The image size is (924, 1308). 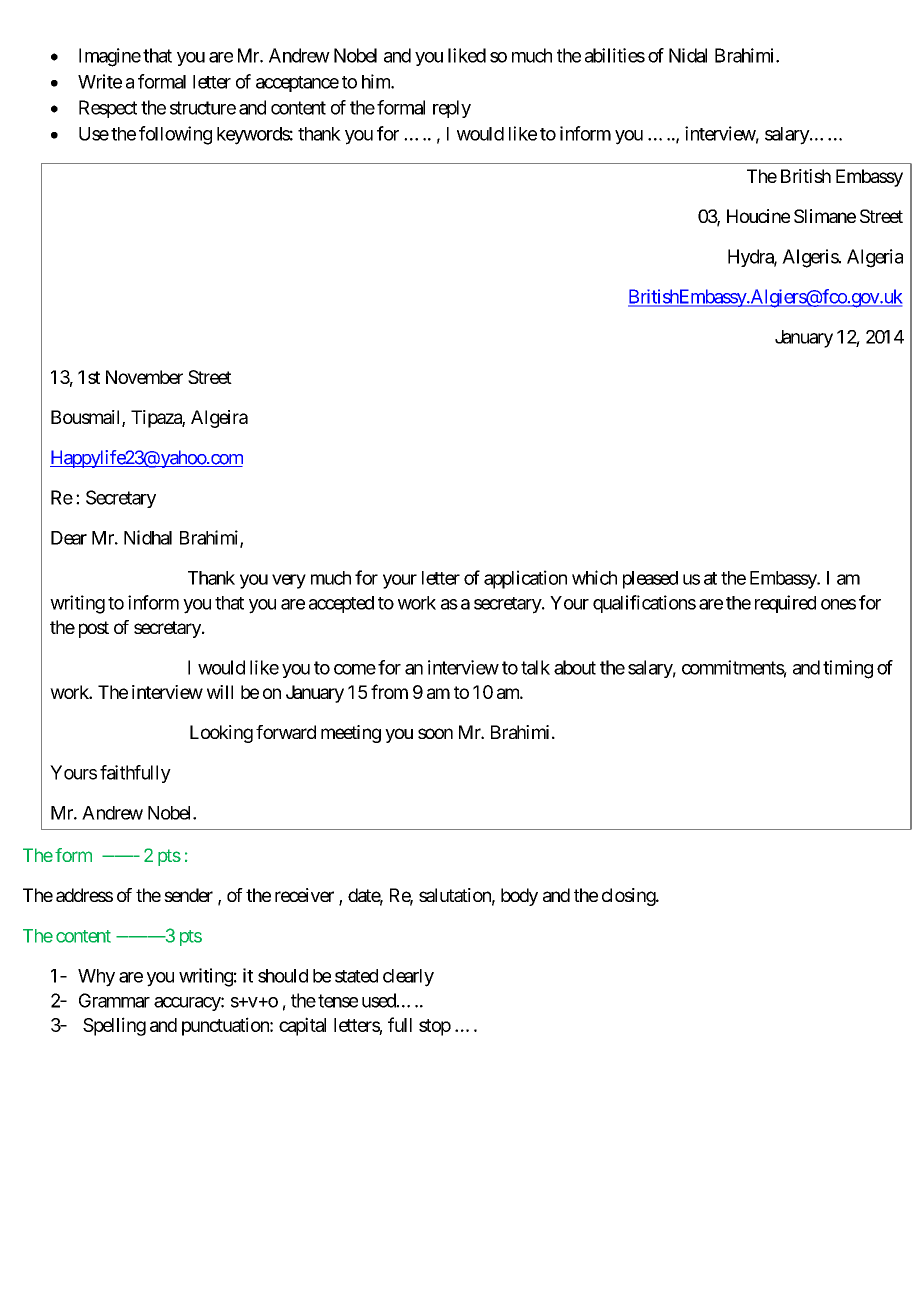 I want to click on November, so click(x=144, y=377).
